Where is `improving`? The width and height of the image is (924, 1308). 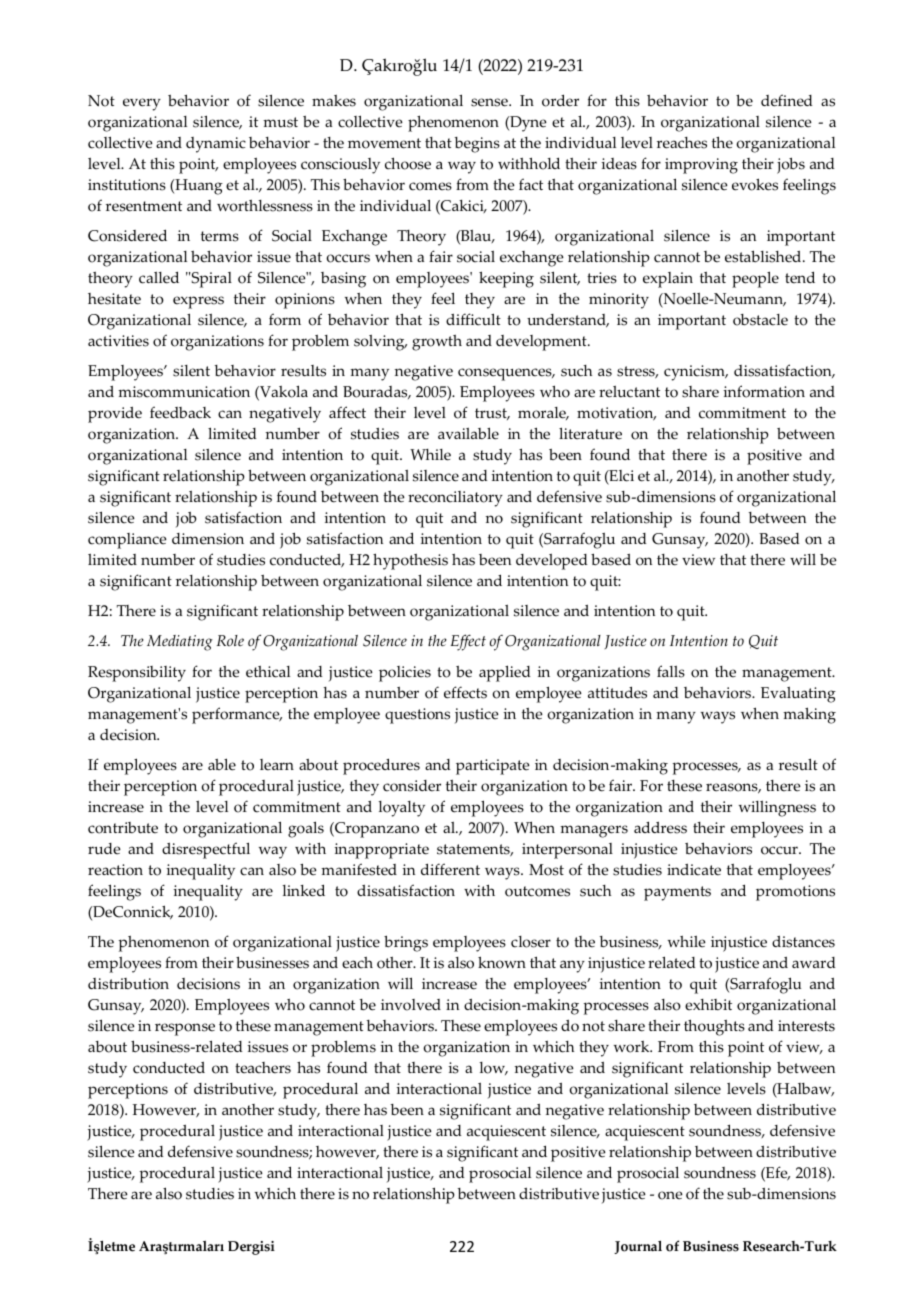 improving is located at coordinates (701, 166).
